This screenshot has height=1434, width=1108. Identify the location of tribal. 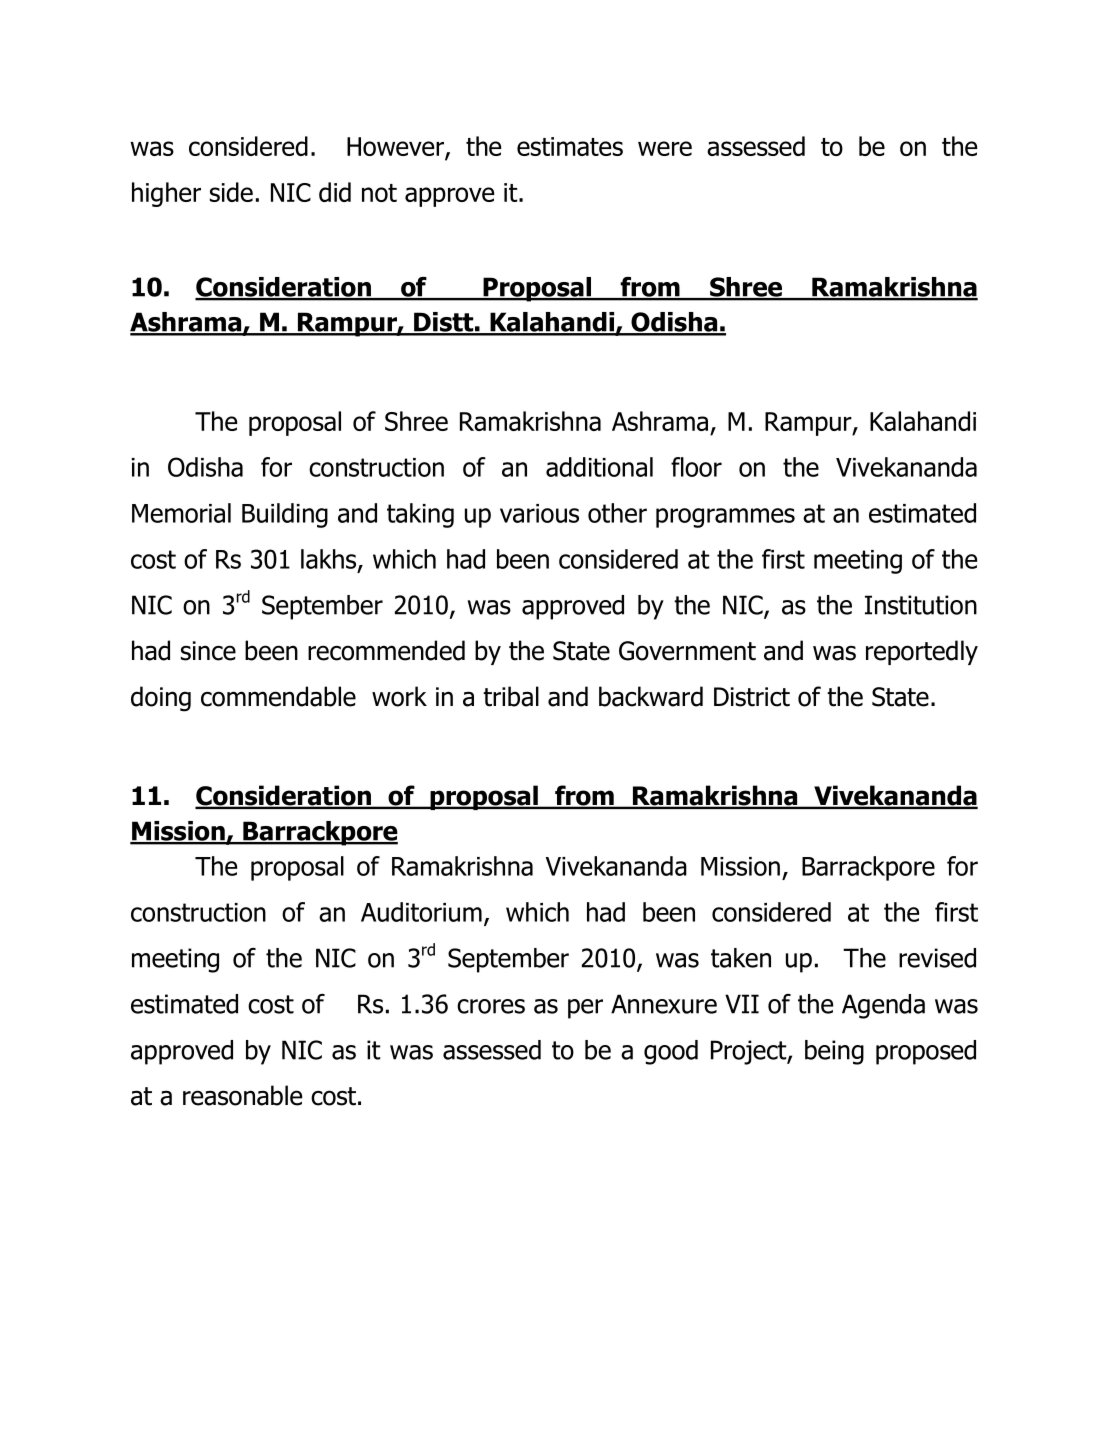
(511, 696).
